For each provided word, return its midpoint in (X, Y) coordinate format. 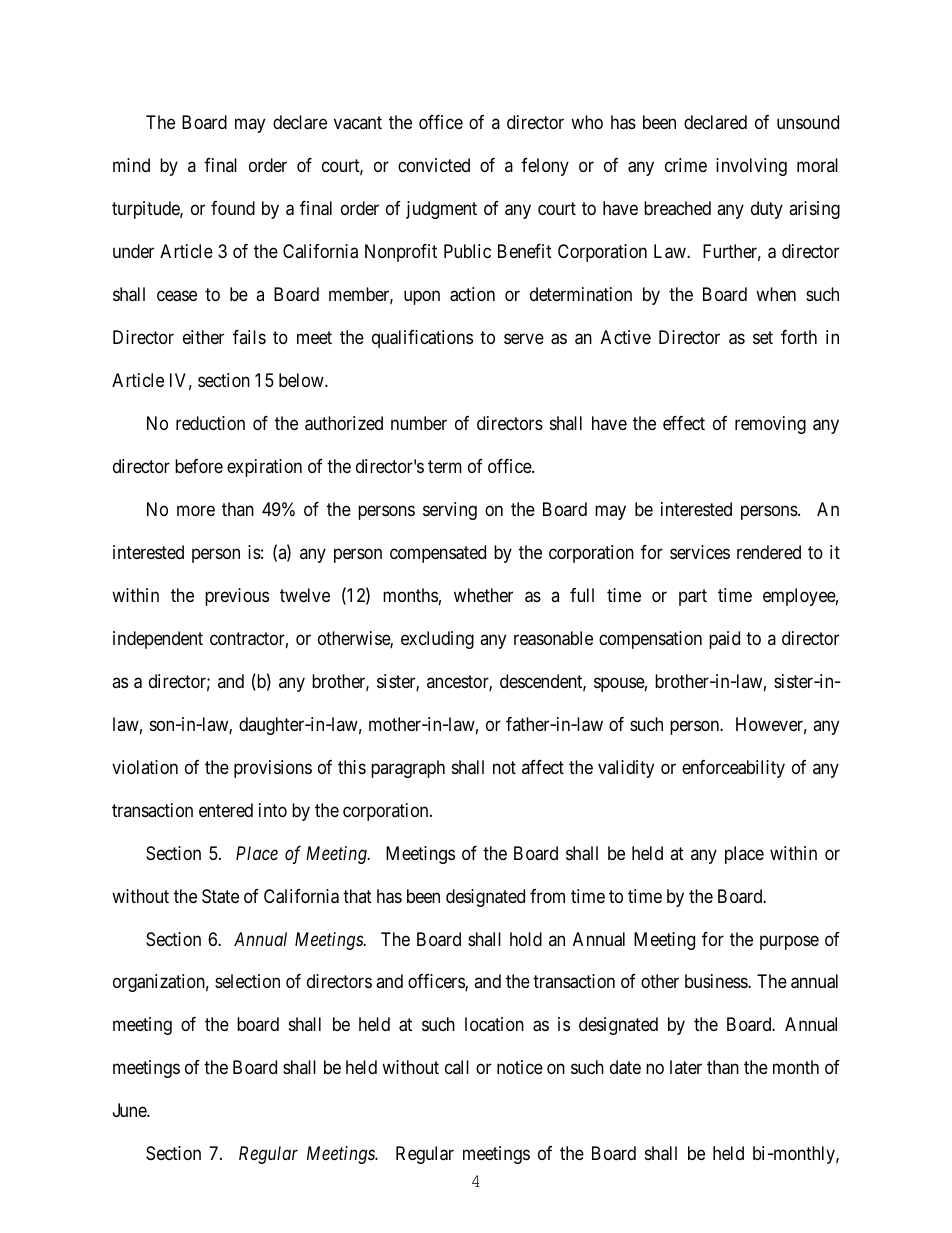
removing (770, 425)
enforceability (733, 769)
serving (450, 511)
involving (751, 167)
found (233, 208)
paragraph (408, 769)
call (457, 1067)
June (130, 1110)
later (686, 1067)
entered (226, 810)
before (199, 466)
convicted (434, 165)
